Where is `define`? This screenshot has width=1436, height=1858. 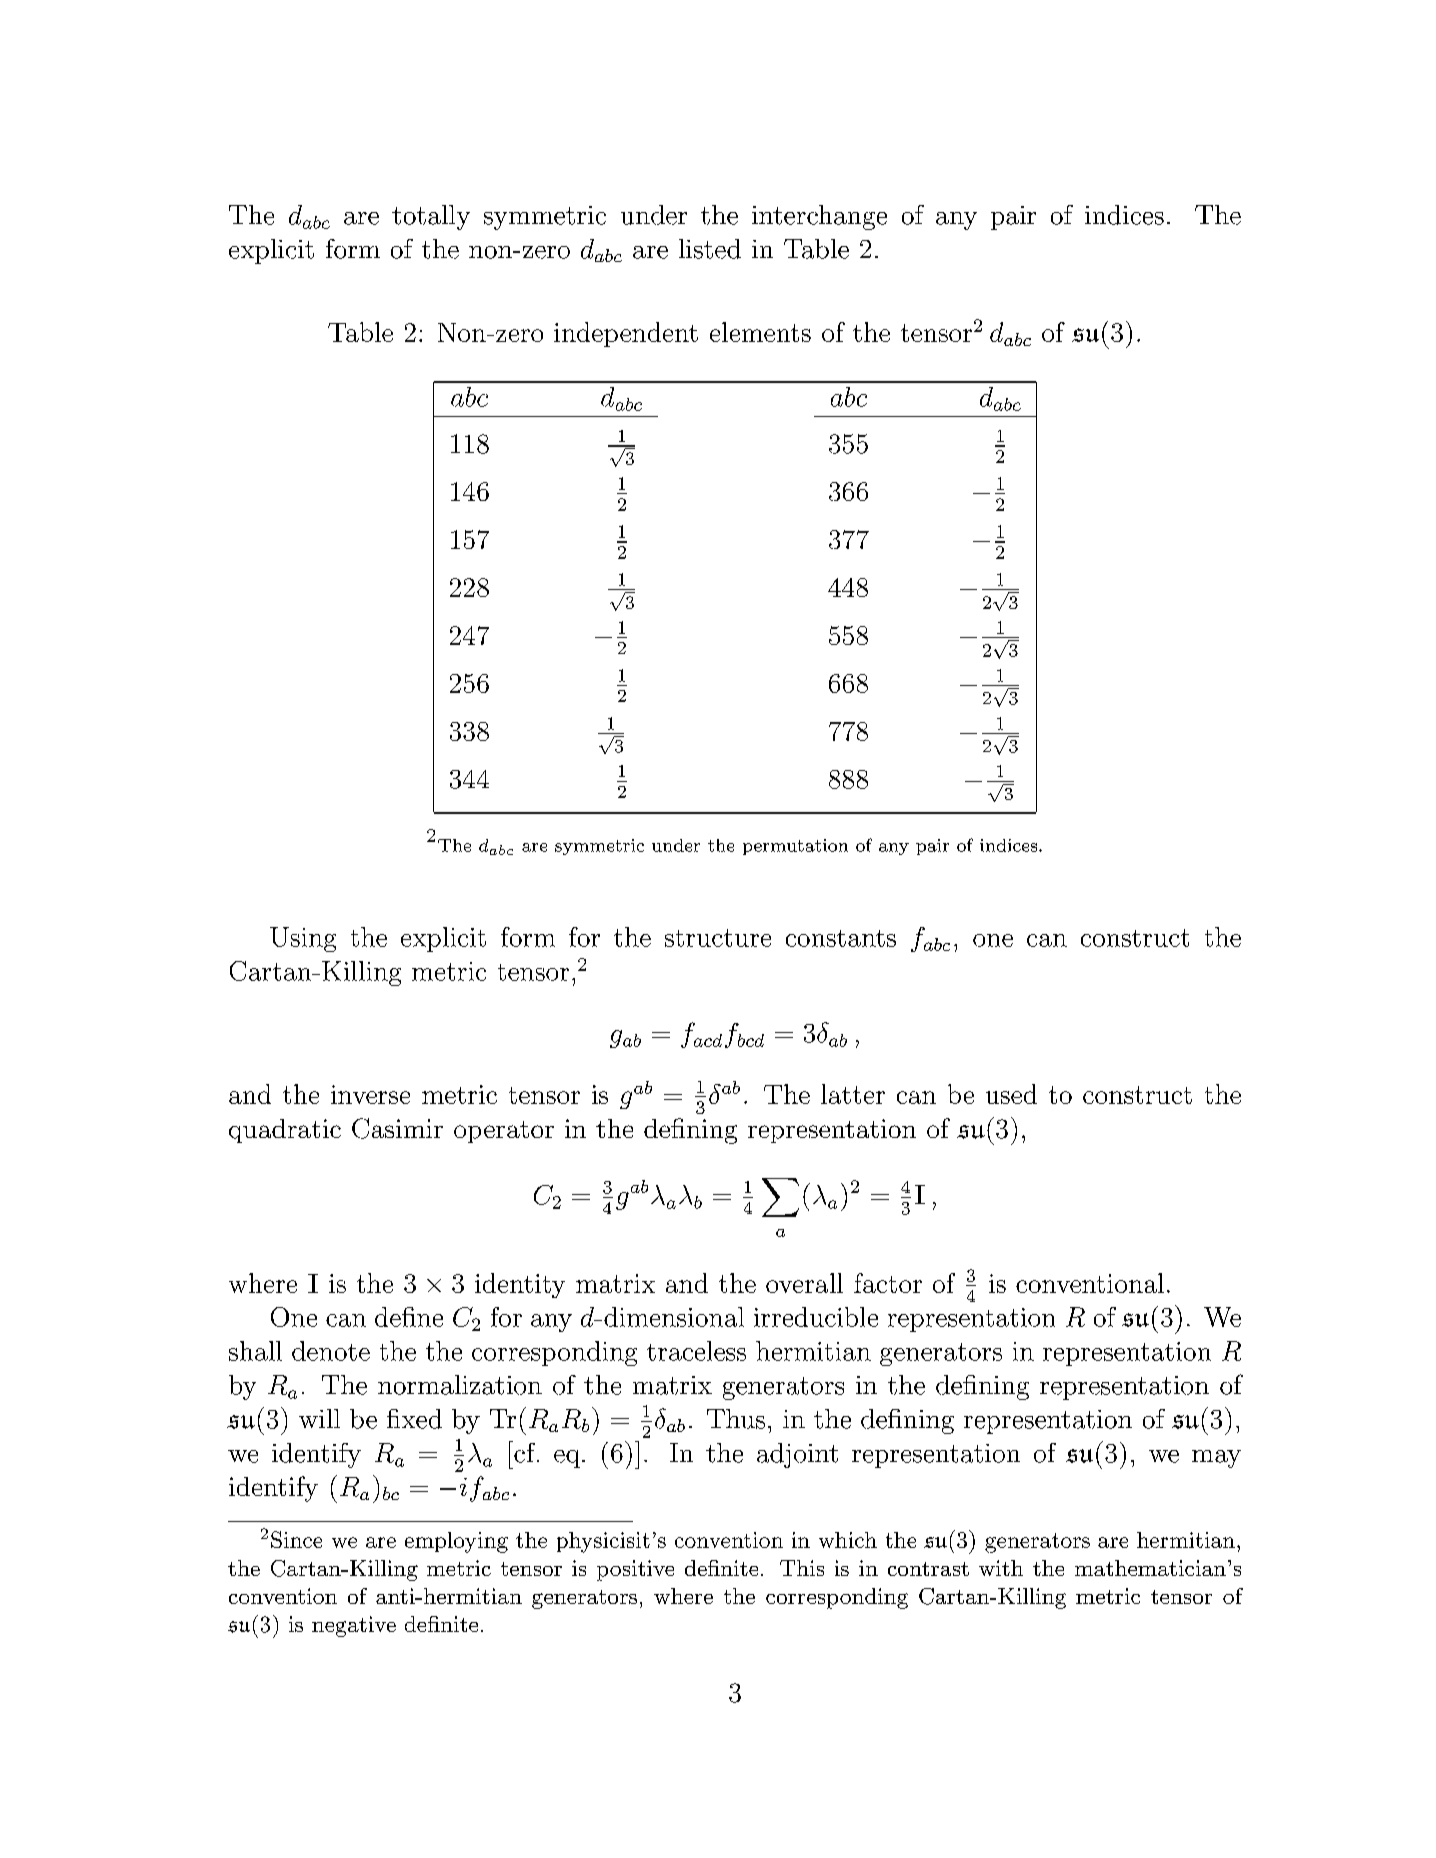 define is located at coordinates (409, 1317).
